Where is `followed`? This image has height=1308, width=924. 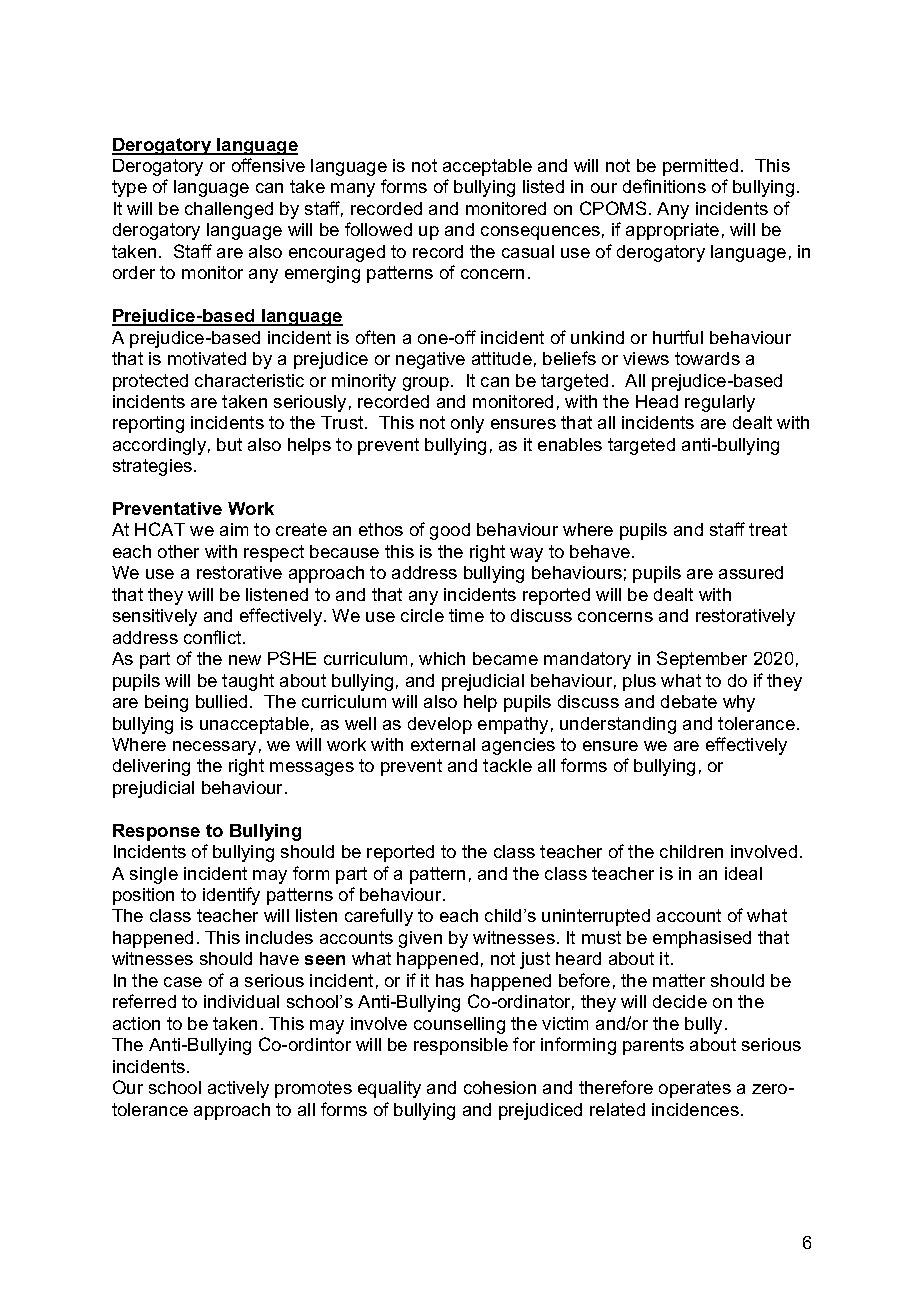 followed is located at coordinates (378, 229).
